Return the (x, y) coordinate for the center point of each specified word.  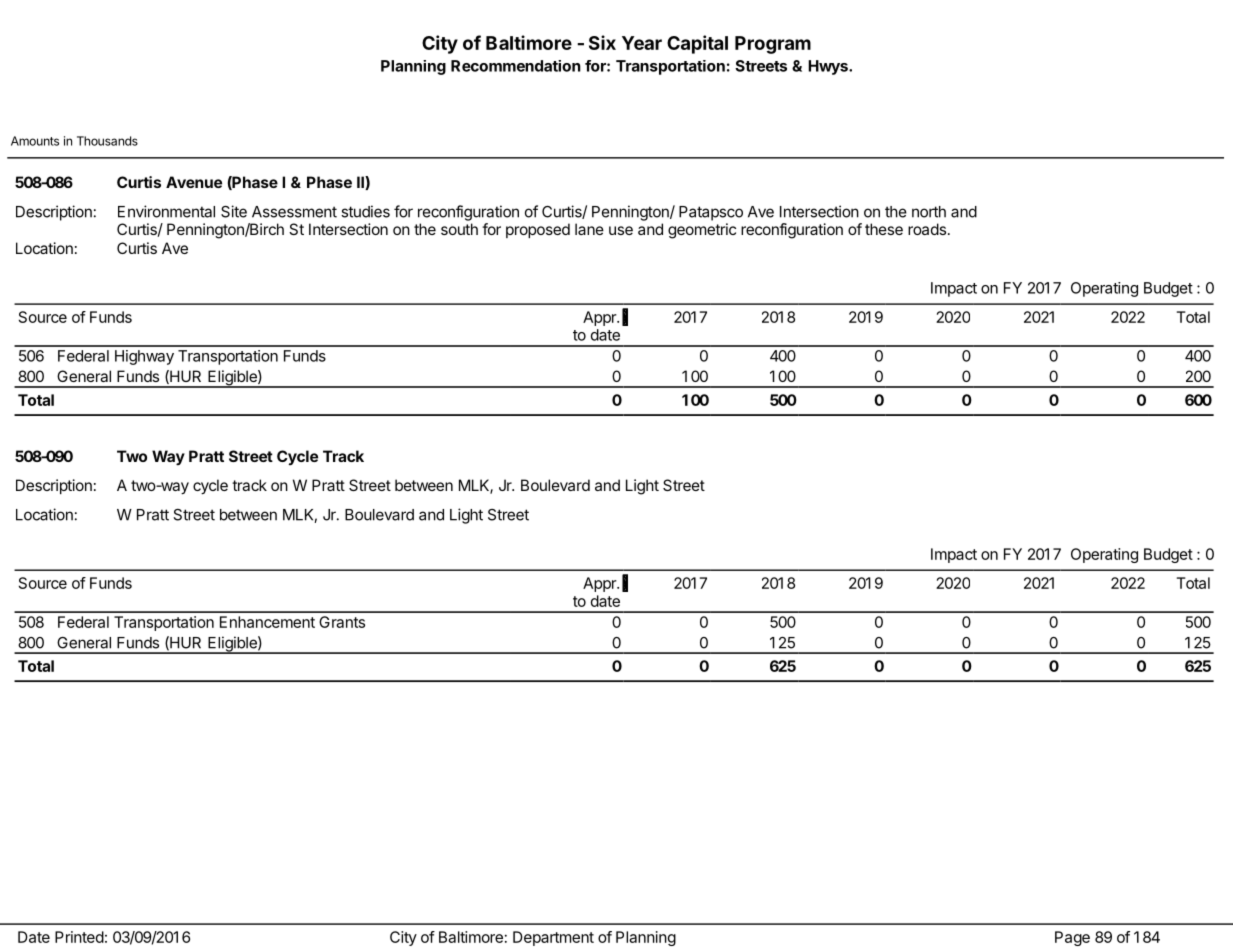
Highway (144, 357)
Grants (342, 622)
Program (773, 45)
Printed (79, 937)
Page (1072, 938)
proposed (538, 230)
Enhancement (267, 622)
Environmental (166, 211)
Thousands (107, 141)
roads (927, 229)
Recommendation (516, 66)
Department (553, 938)
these (884, 229)
